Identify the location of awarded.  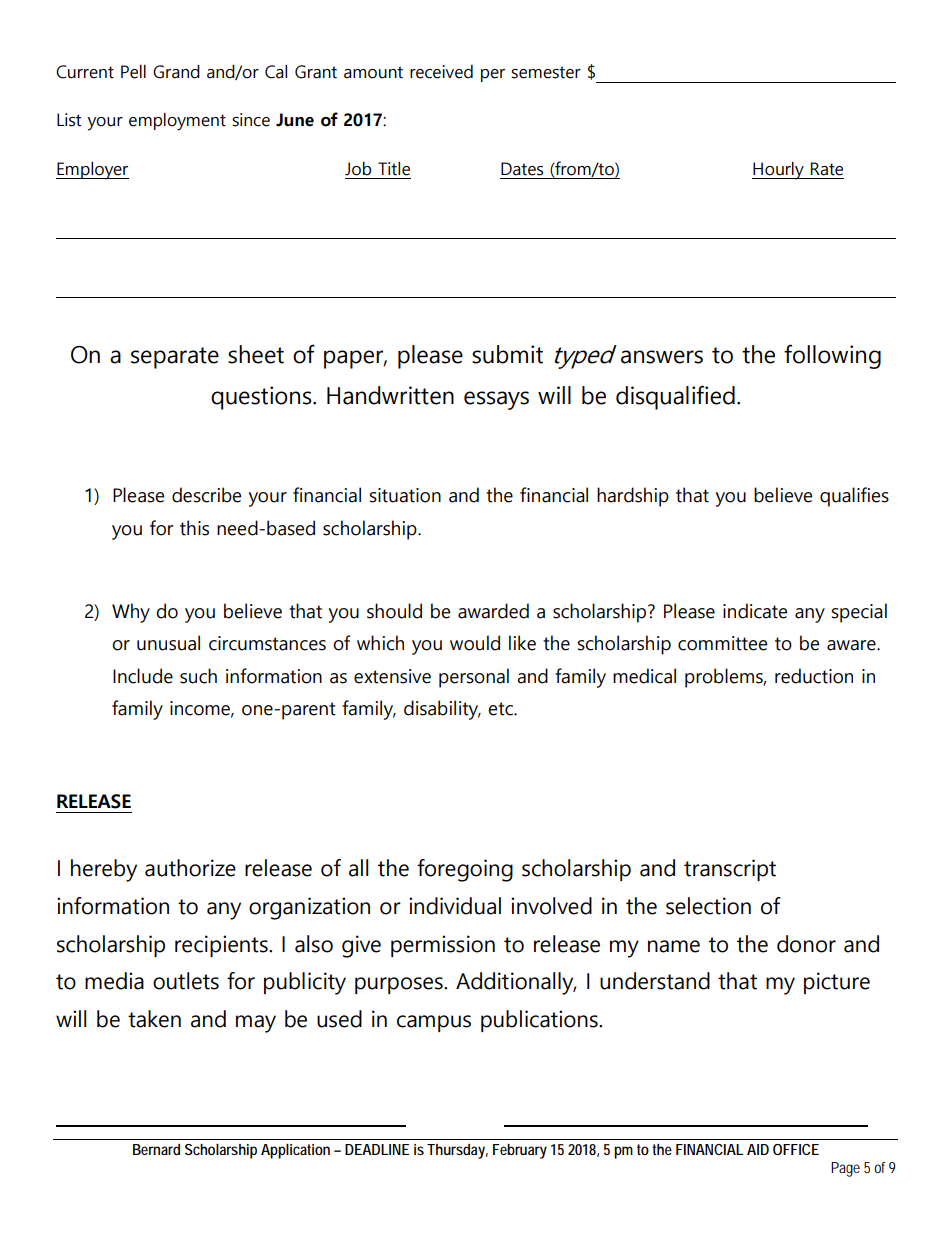
(493, 611).
